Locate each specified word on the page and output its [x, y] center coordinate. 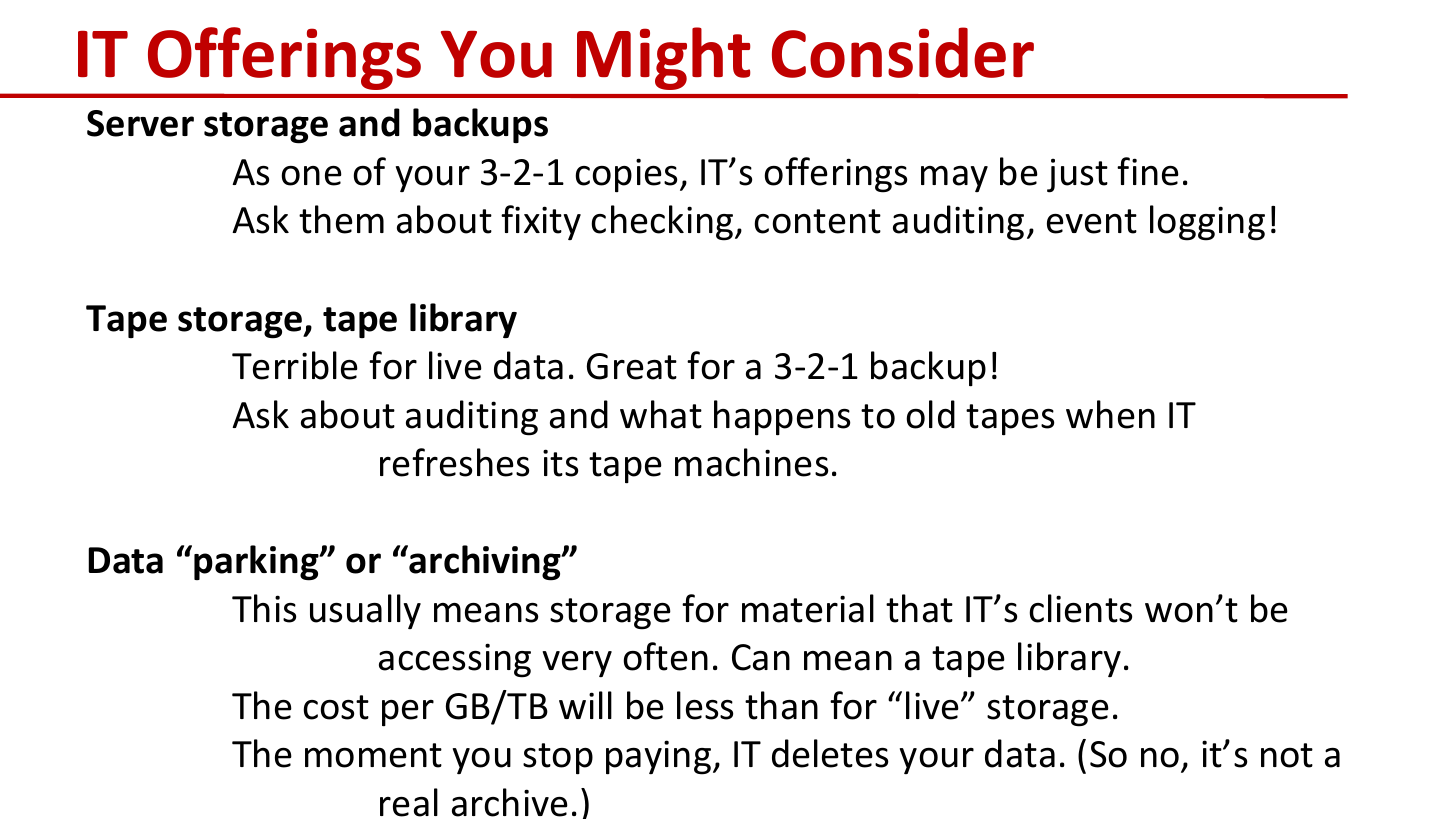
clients [1080, 608]
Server [140, 123]
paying [660, 757]
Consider [903, 52]
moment [373, 755]
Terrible [295, 365]
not [1287, 755]
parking [257, 563]
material [808, 608]
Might [664, 58]
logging [1207, 223]
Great [632, 366]
